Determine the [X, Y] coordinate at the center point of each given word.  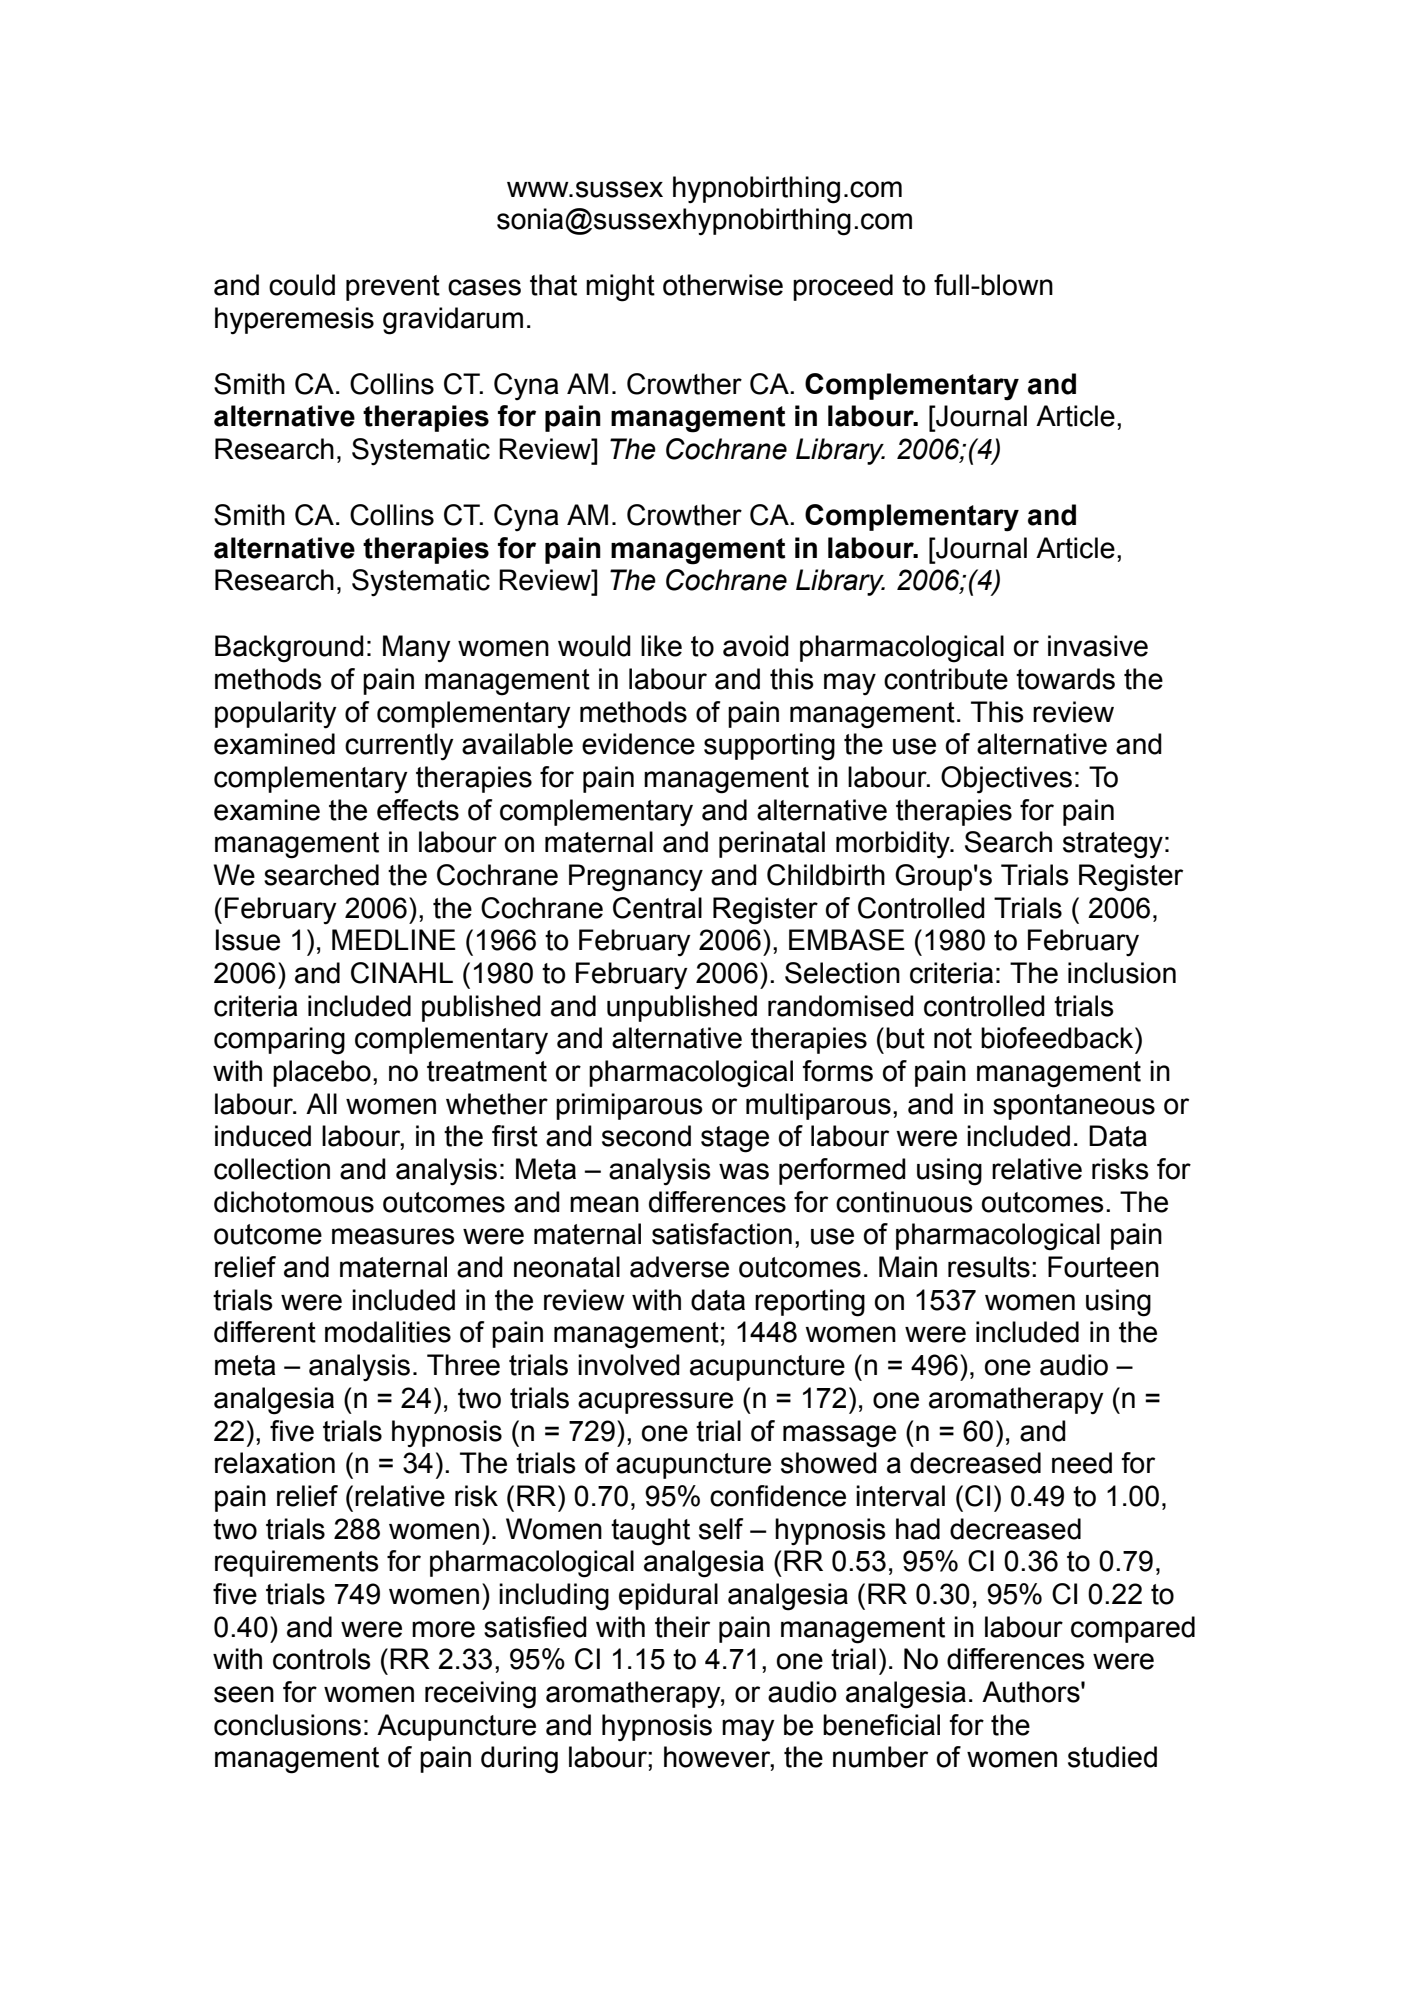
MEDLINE [394, 939]
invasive [1098, 646]
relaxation [275, 1463]
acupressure [655, 1403]
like [661, 646]
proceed [843, 287]
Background [289, 649]
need [1082, 1463]
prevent [393, 288]
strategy [1113, 845]
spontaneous [1074, 1107]
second [646, 1136]
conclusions [287, 1725]
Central [657, 908]
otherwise [723, 285]
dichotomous [294, 1202]
